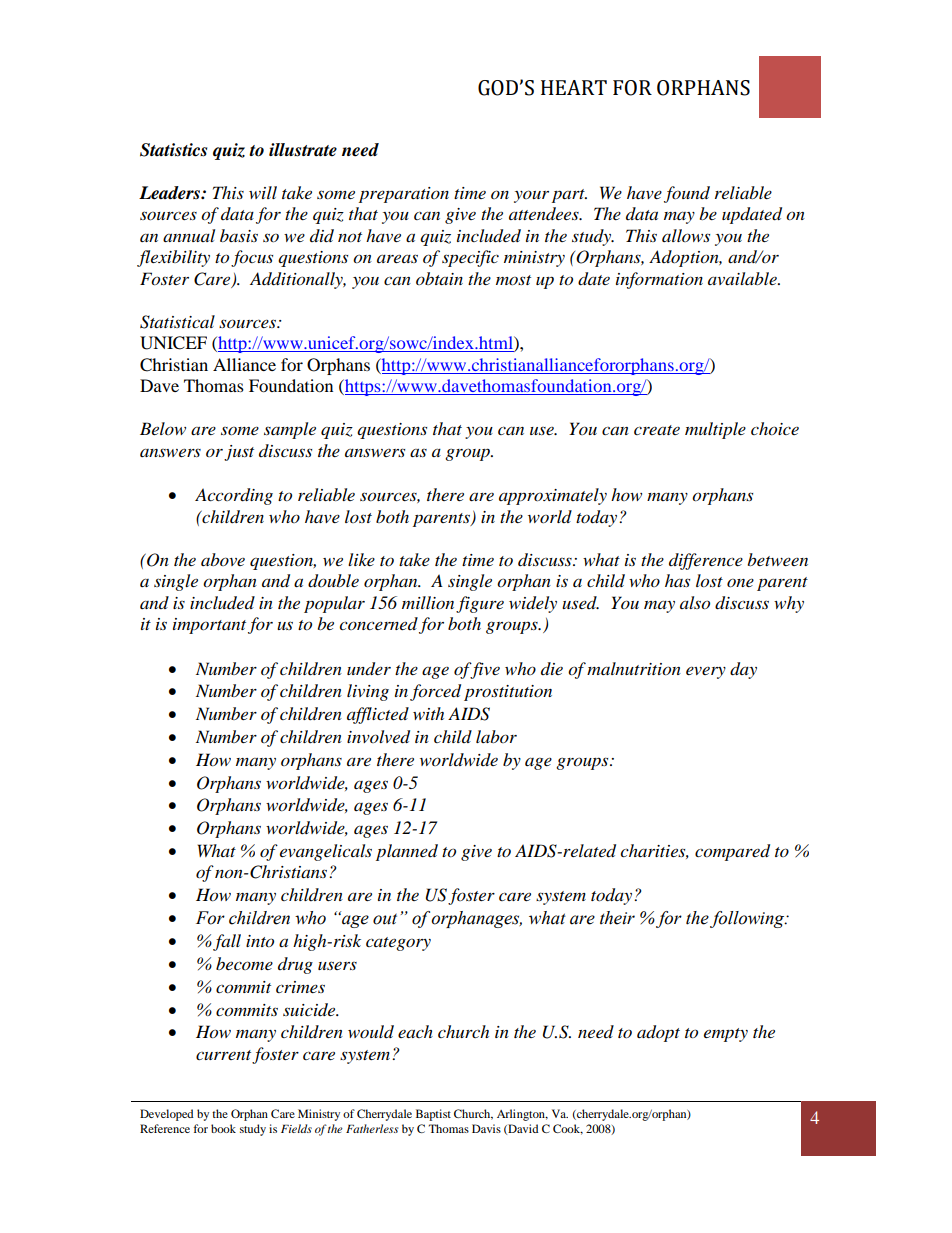 The image size is (952, 1233). I want to click on important, so click(209, 626).
